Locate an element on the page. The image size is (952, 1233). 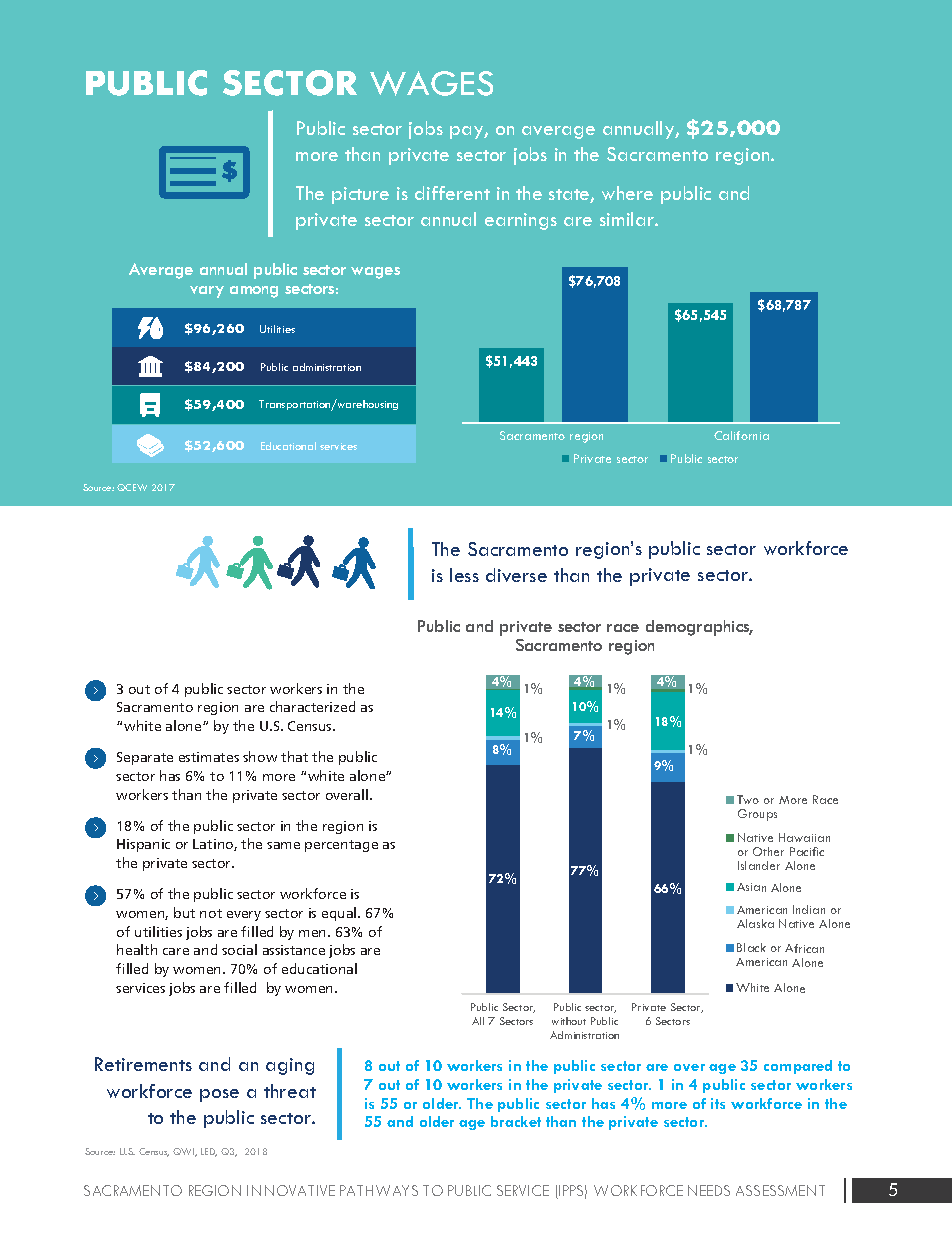
without is located at coordinates (569, 1021).
